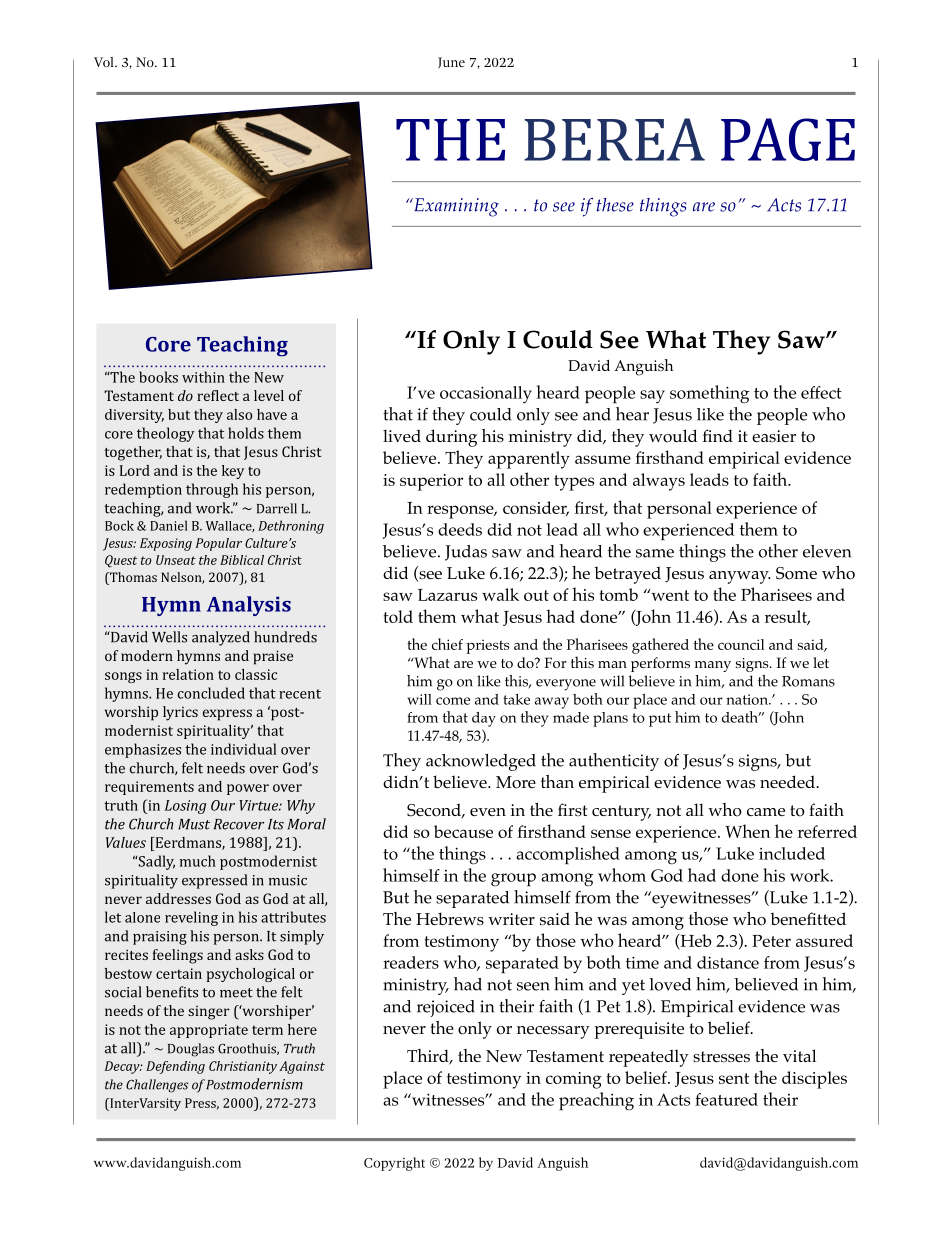 The image size is (952, 1233). I want to click on much, so click(198, 861).
